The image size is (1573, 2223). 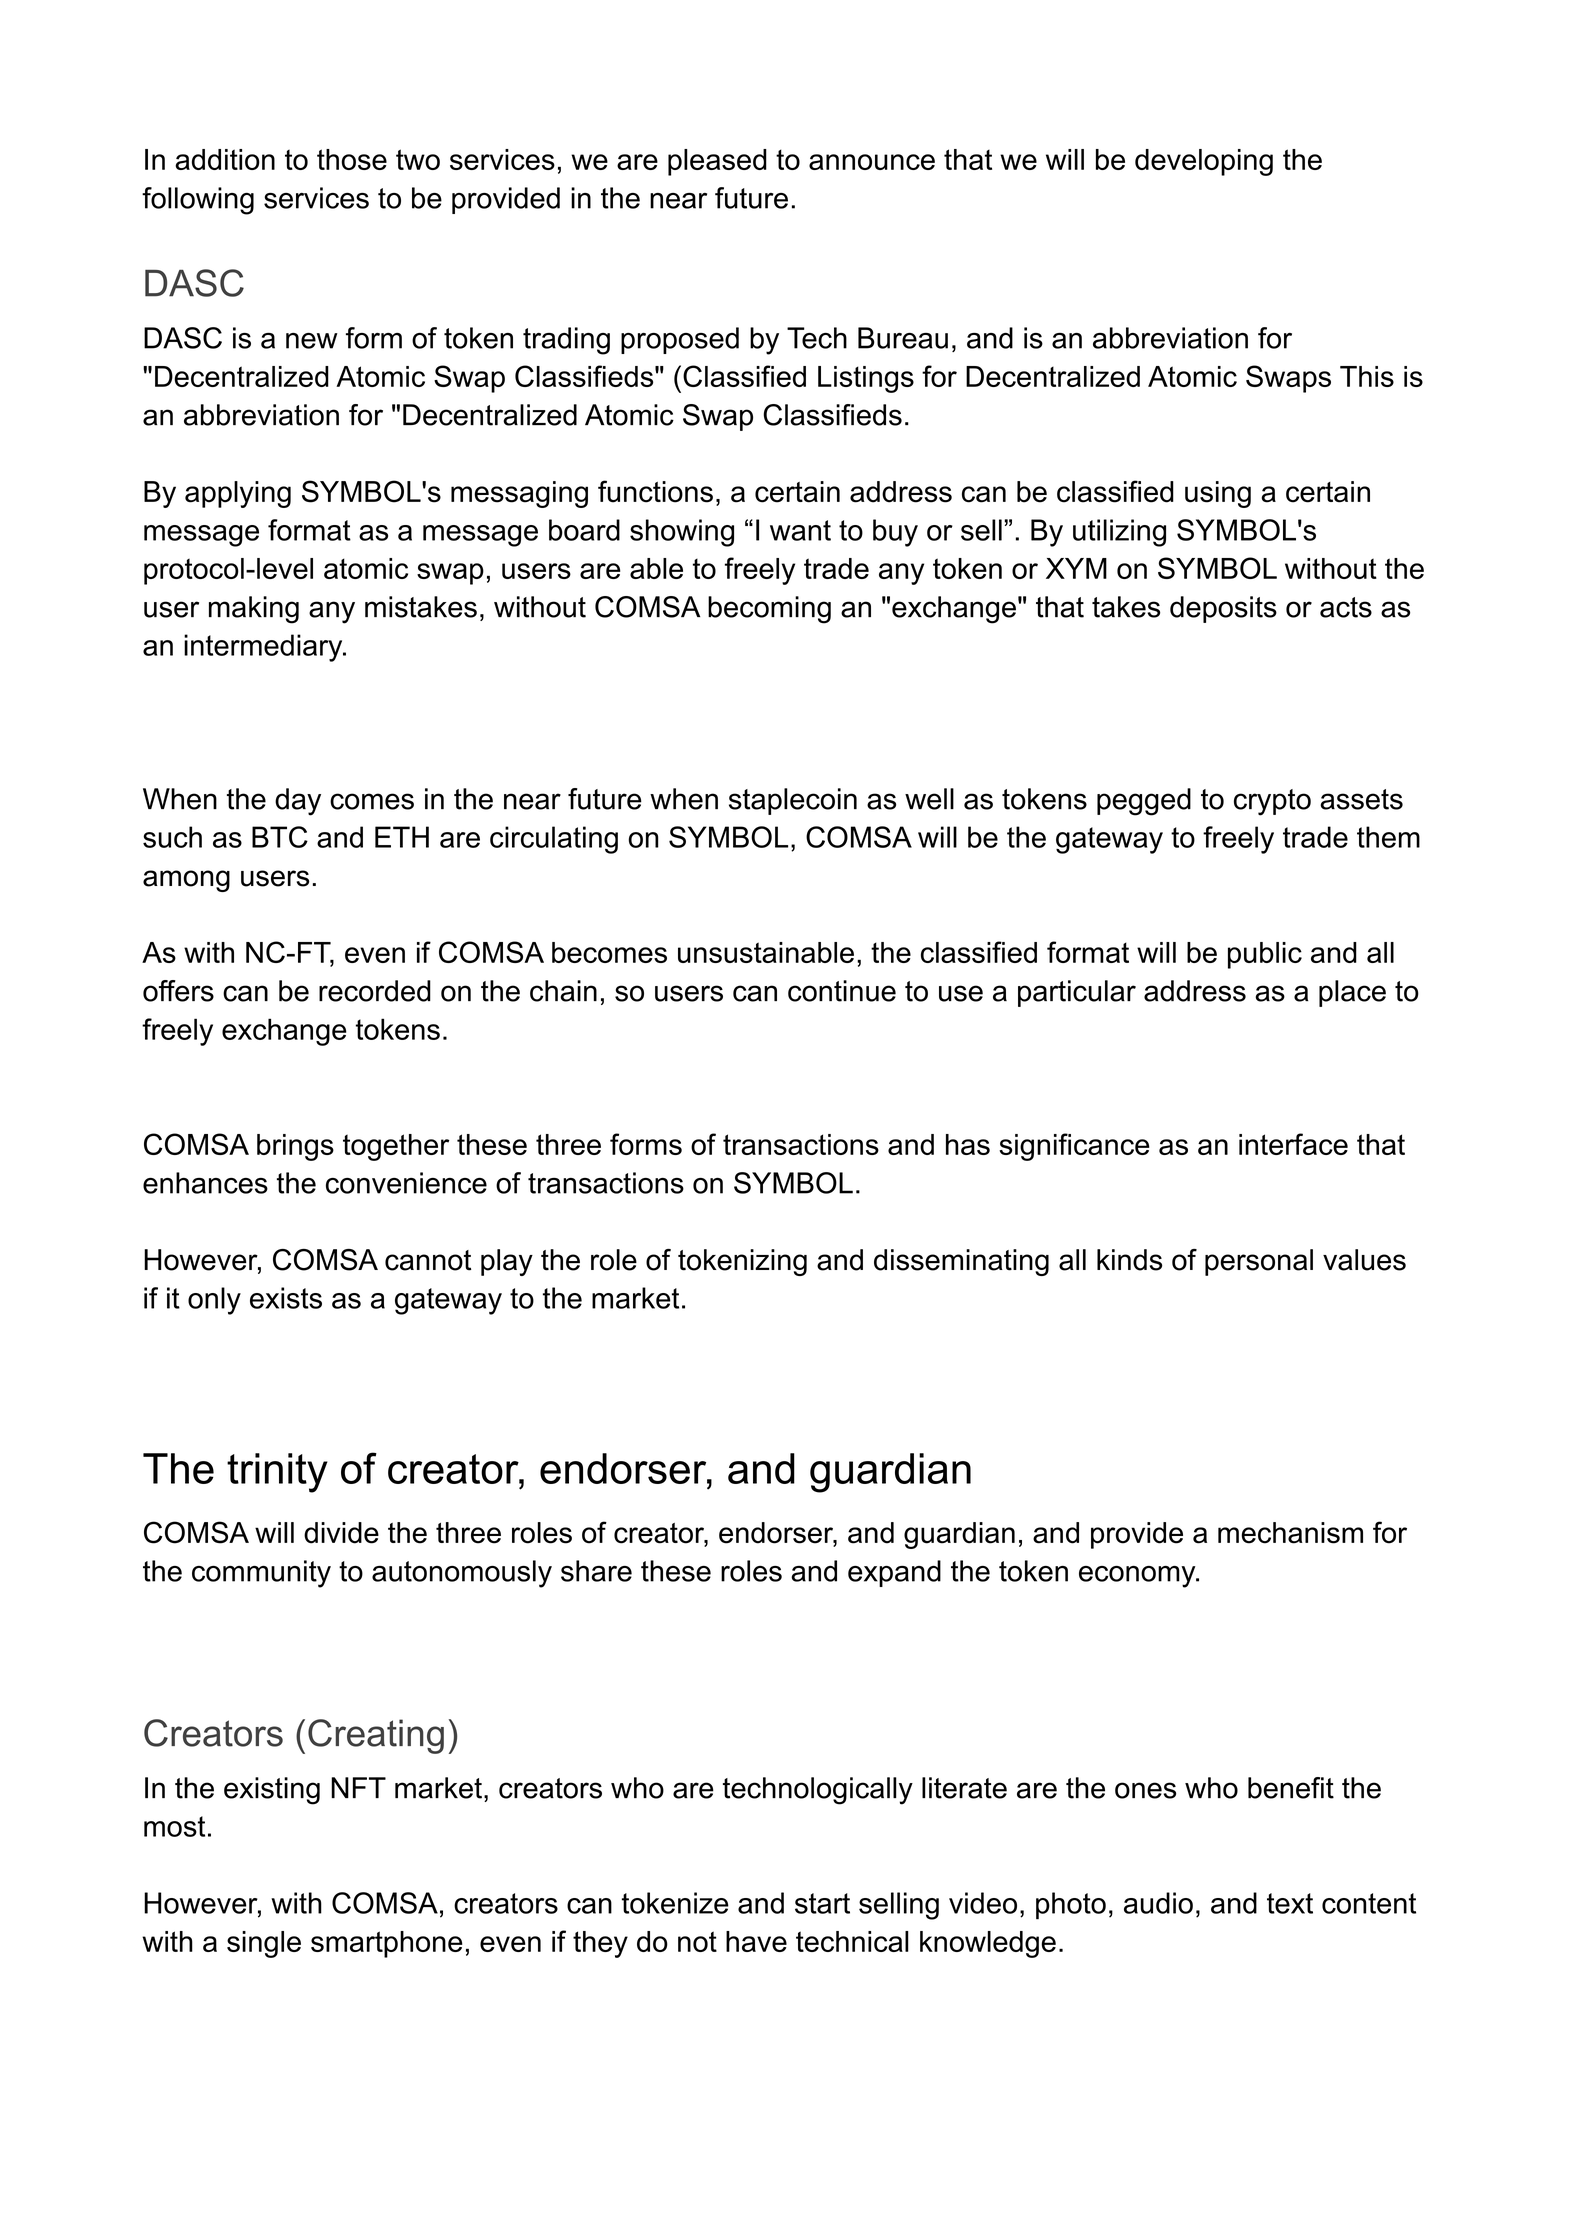 I want to click on single, so click(x=264, y=1944).
